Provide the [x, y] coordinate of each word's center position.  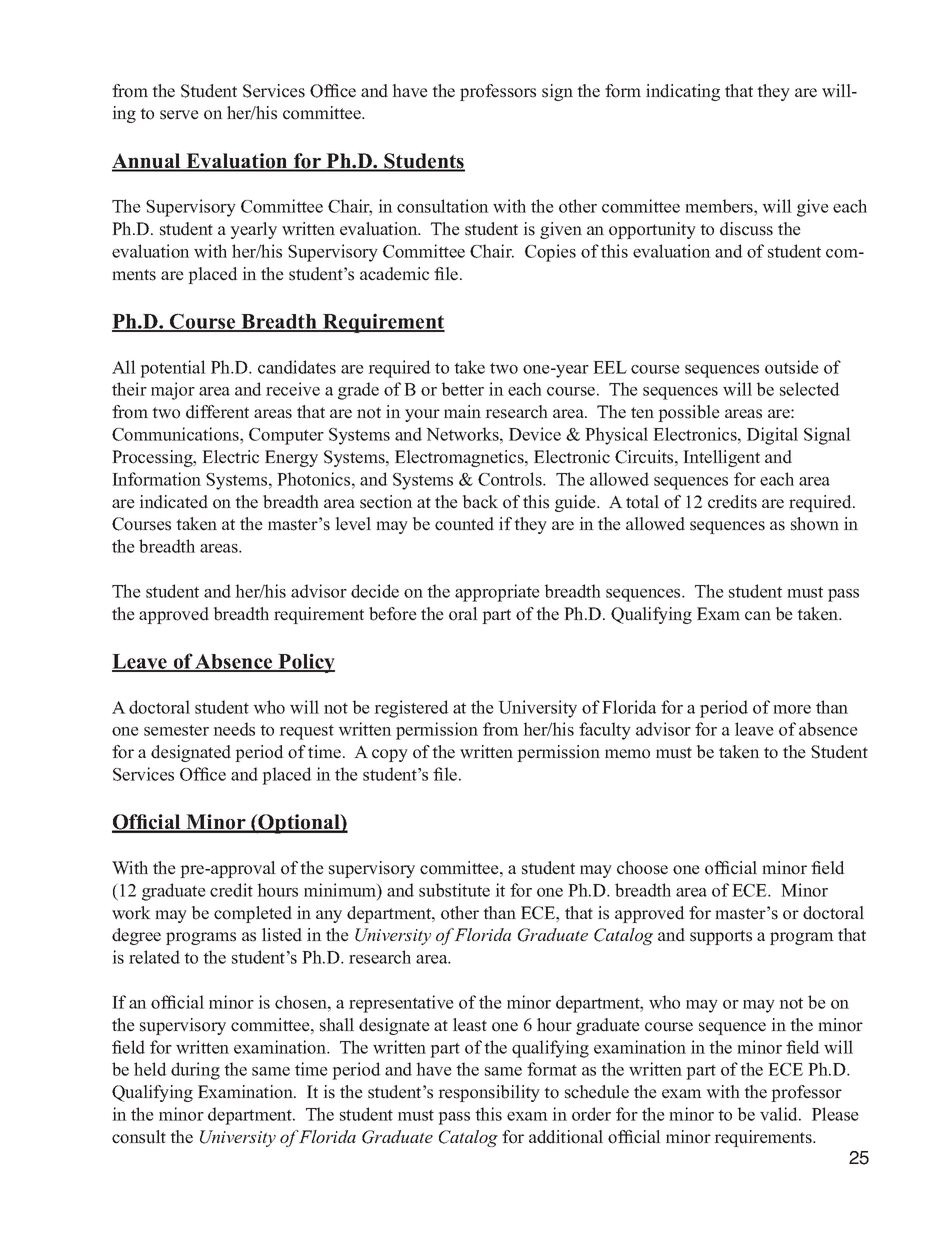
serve [179, 115]
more [792, 709]
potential [173, 369]
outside [792, 367]
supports [721, 937]
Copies [550, 253]
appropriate [497, 593]
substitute [454, 890]
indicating [683, 92]
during [195, 1071]
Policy [305, 663]
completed [253, 914]
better [463, 389]
